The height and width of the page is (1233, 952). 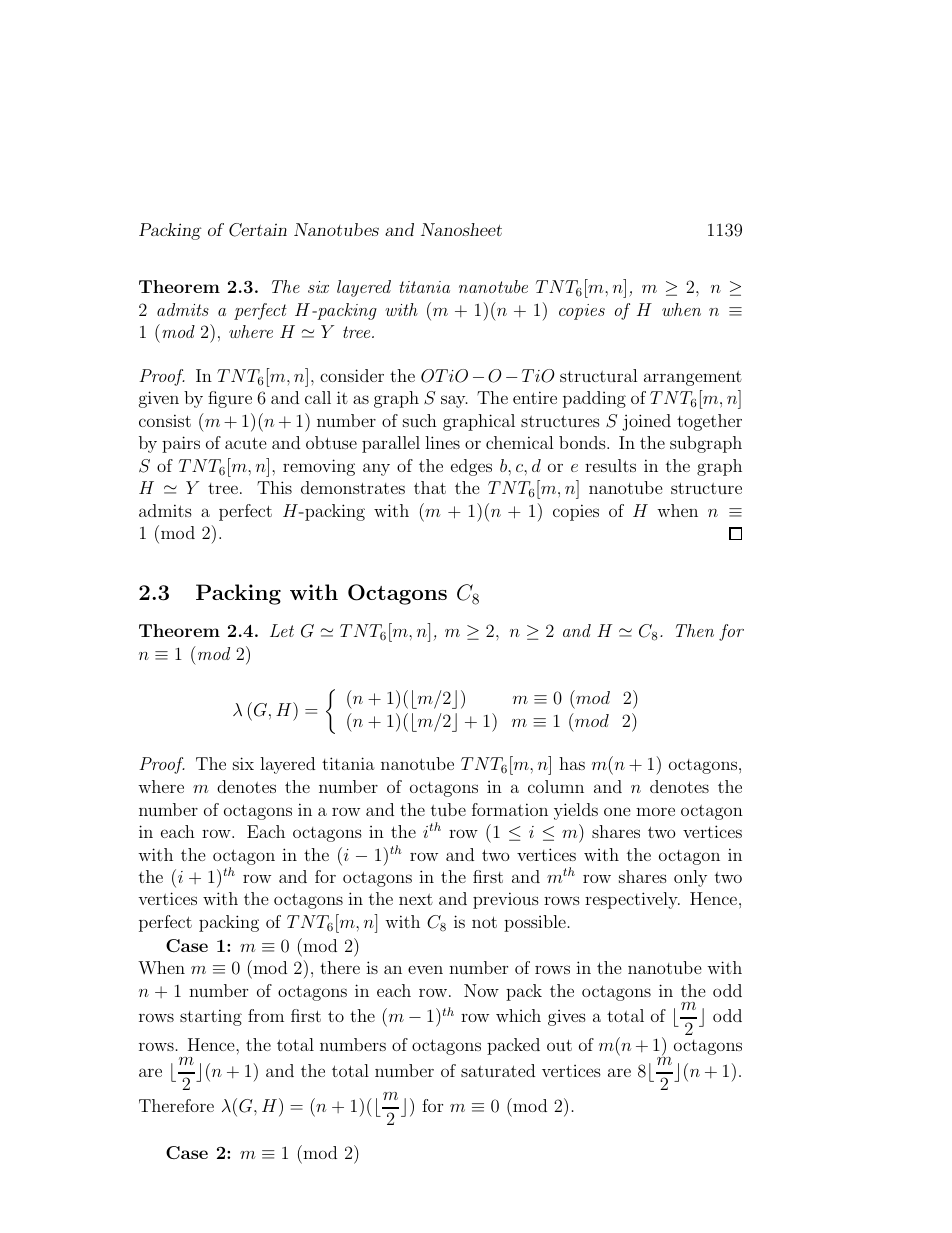 I want to click on that, so click(x=430, y=487).
